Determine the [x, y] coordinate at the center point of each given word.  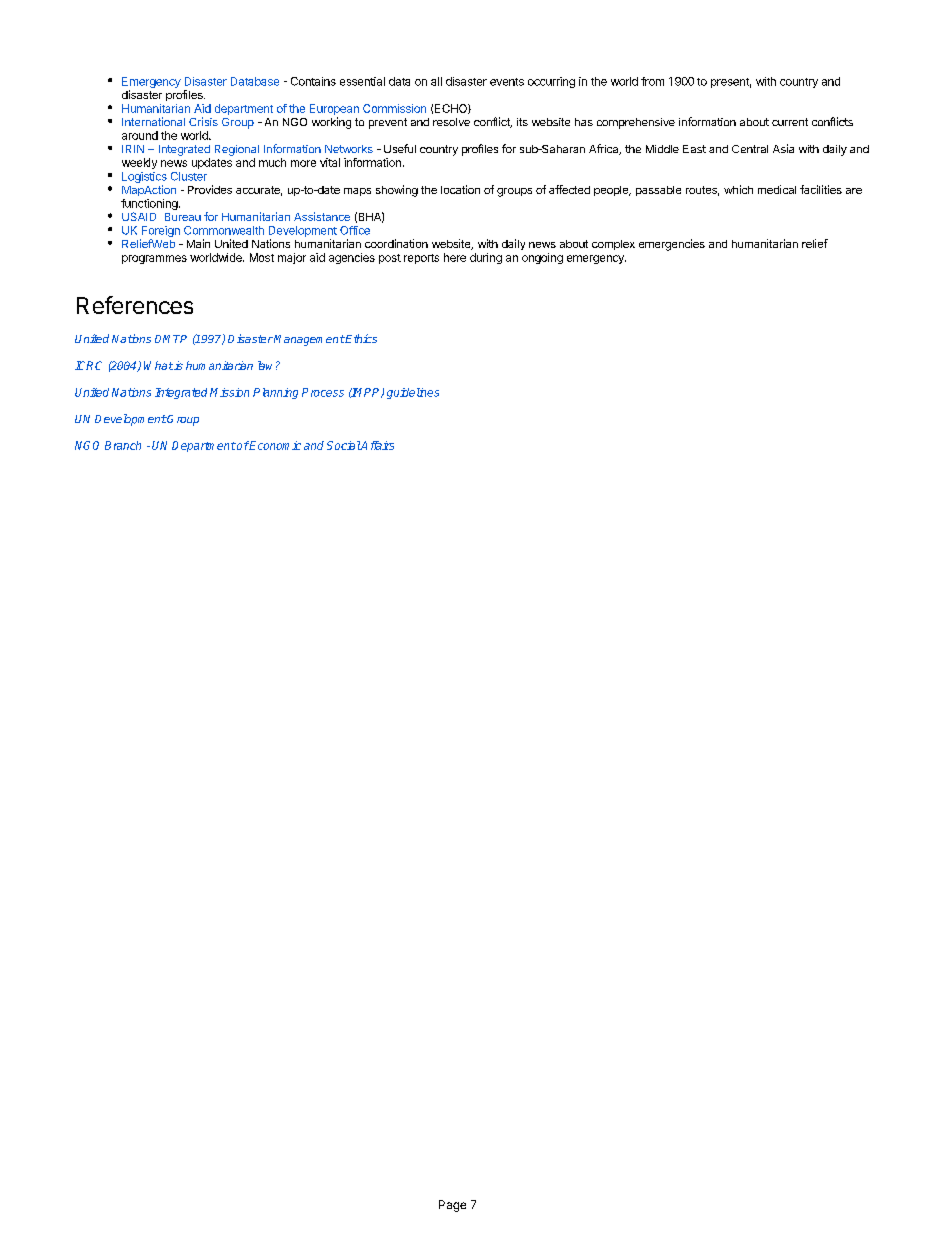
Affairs [377, 445]
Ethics [360, 338]
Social [344, 445]
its [522, 122]
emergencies [672, 245]
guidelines [413, 393]
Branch [123, 445]
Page [452, 1206]
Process [323, 392]
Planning [275, 393]
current [790, 122]
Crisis [203, 121]
